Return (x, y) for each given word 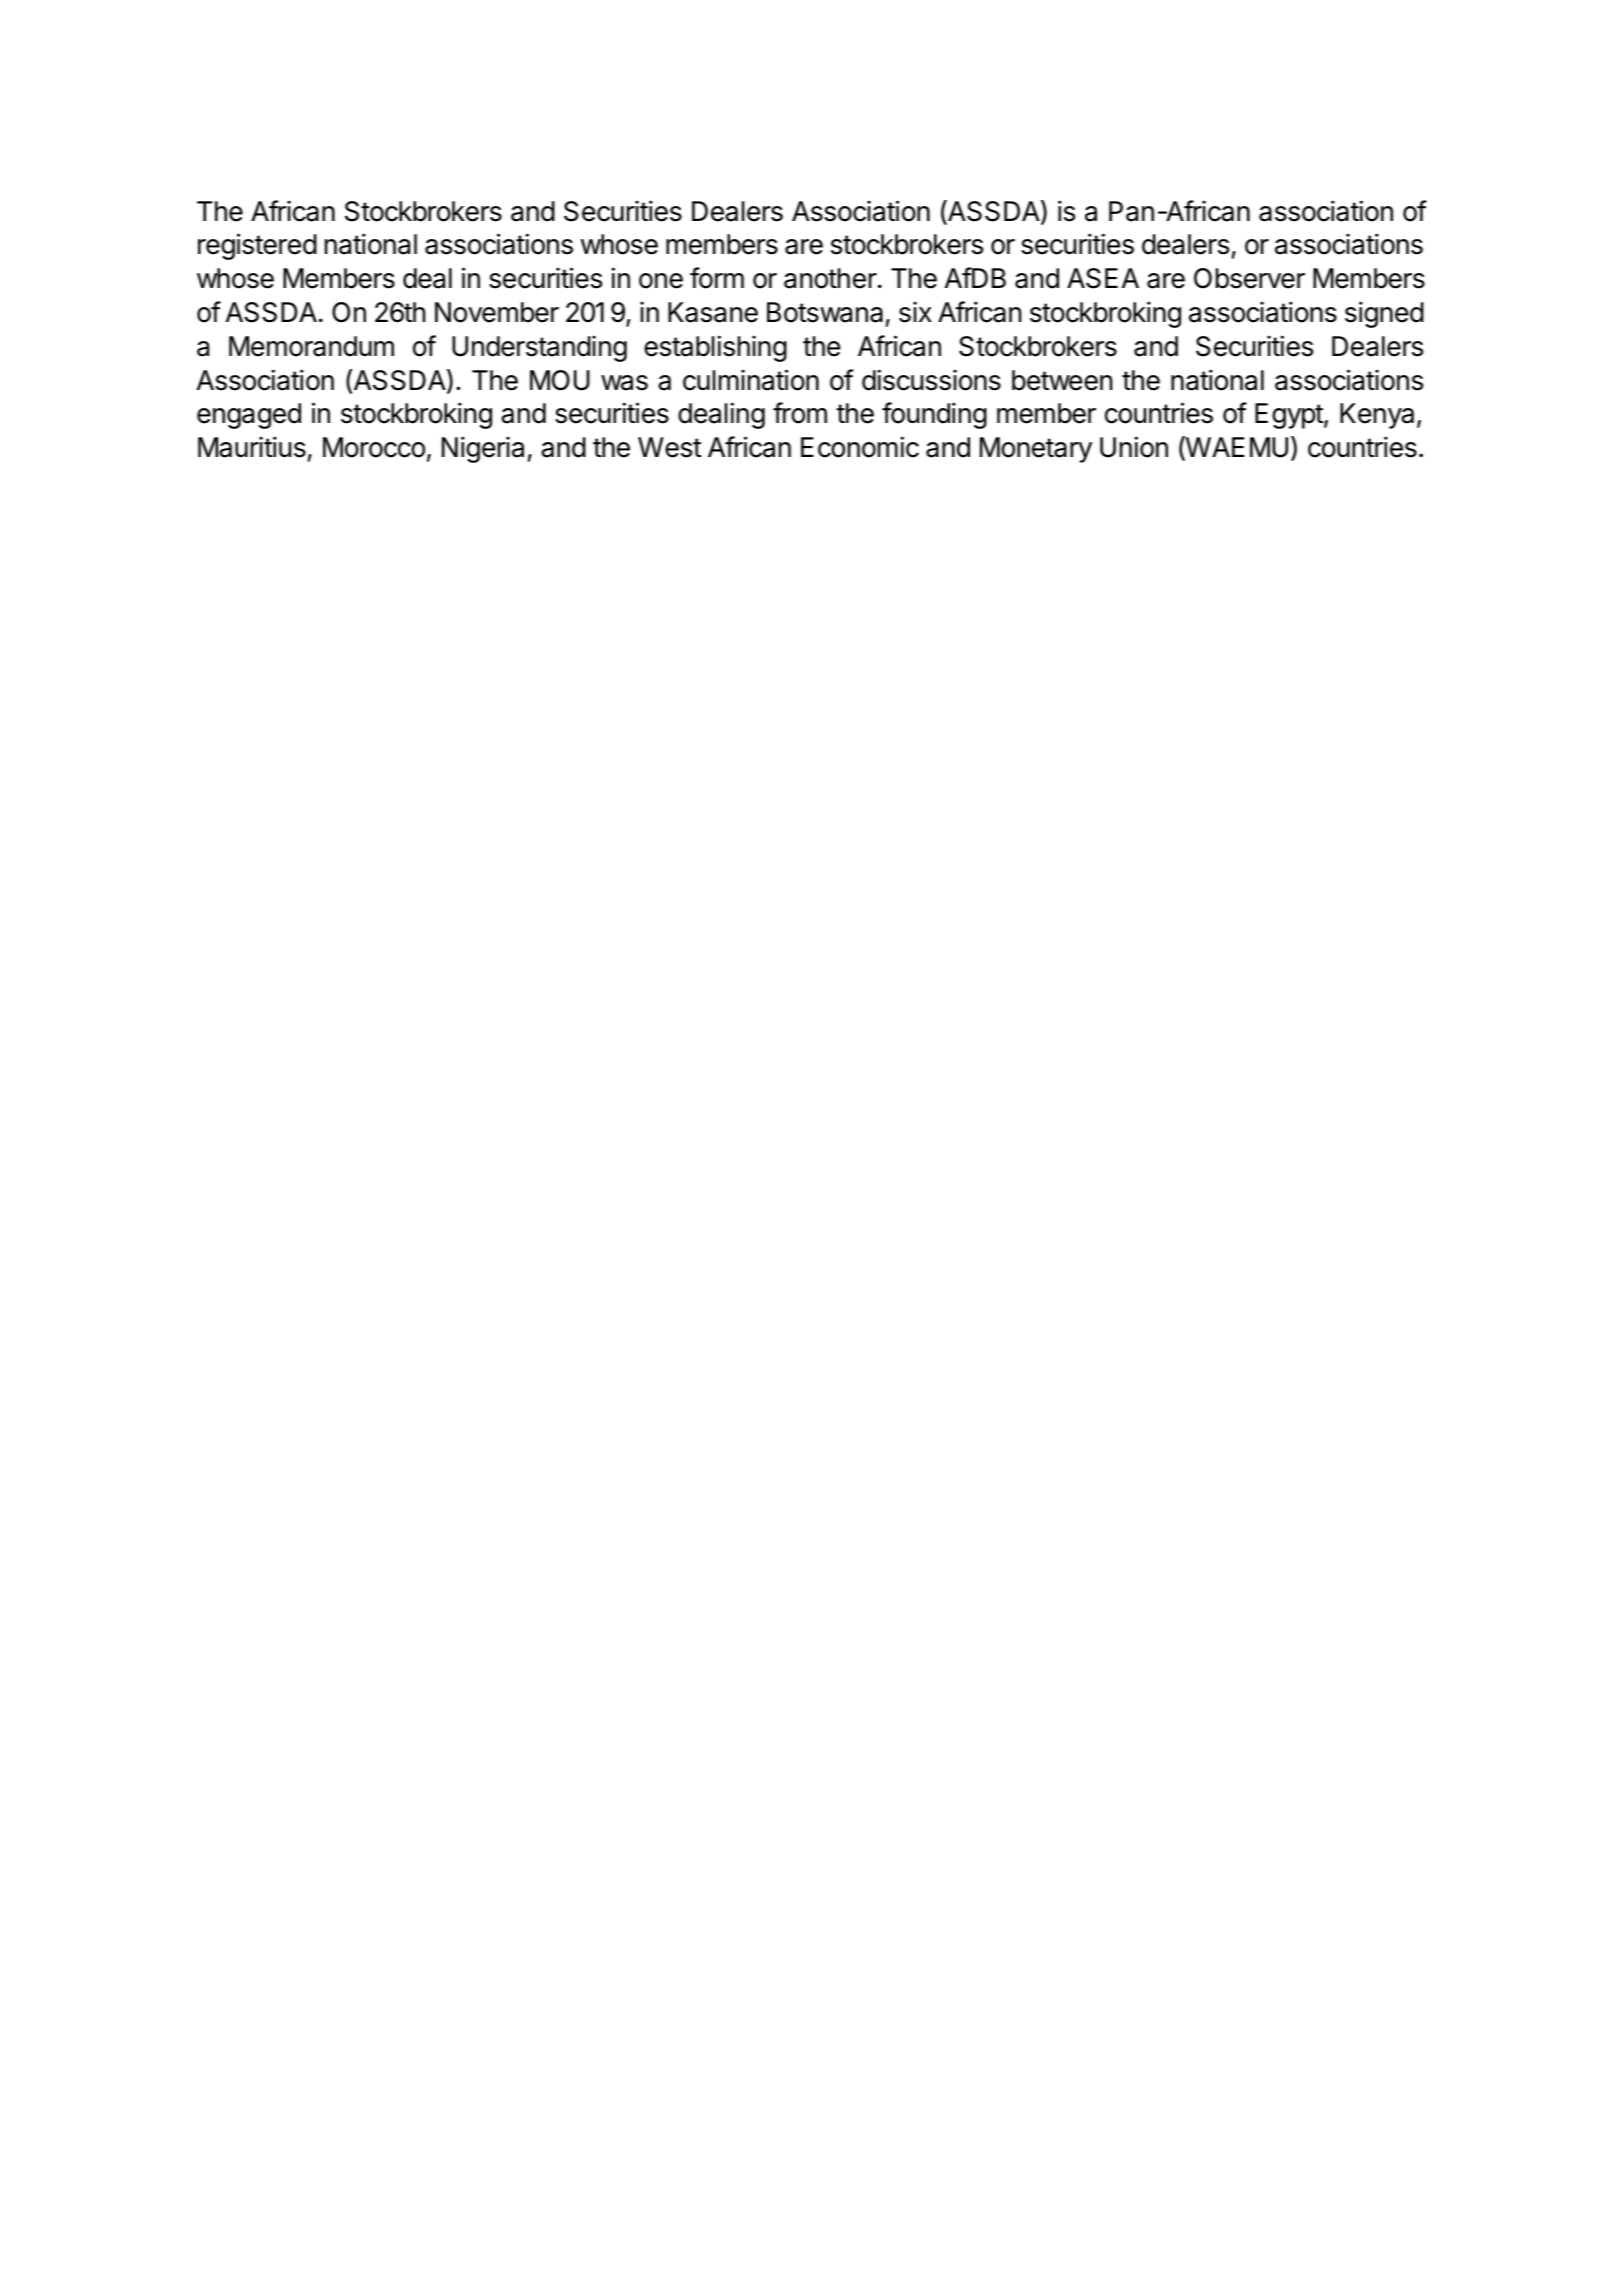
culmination (751, 380)
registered (257, 246)
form (717, 278)
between (1062, 380)
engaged (249, 416)
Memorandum (311, 346)
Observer (1249, 278)
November (497, 312)
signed (1384, 314)
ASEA (1103, 278)
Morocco (374, 447)
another (830, 278)
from (800, 413)
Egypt (1290, 416)
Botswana (825, 312)
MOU (560, 380)
